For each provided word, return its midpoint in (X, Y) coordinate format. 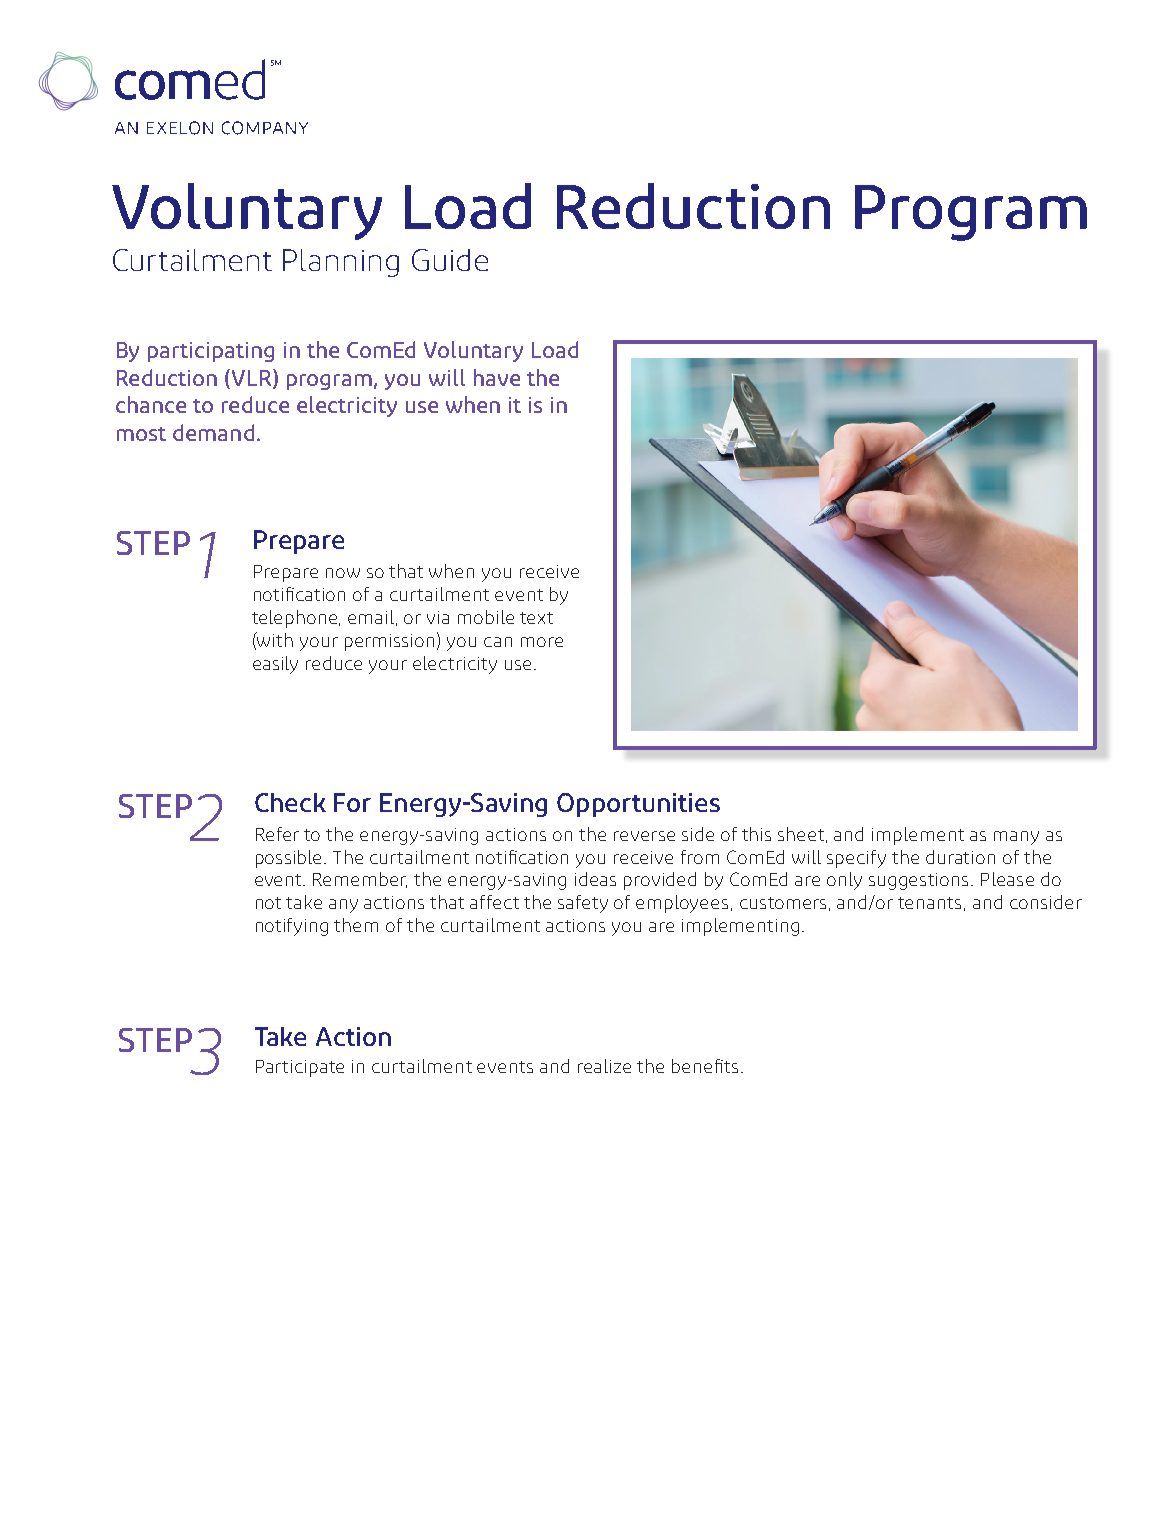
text (536, 618)
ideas (595, 879)
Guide (450, 260)
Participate (300, 1068)
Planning (341, 263)
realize (604, 1066)
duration (960, 857)
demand (213, 432)
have (497, 377)
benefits (705, 1066)
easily (275, 665)
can (498, 642)
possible (290, 859)
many (1016, 838)
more (542, 642)
